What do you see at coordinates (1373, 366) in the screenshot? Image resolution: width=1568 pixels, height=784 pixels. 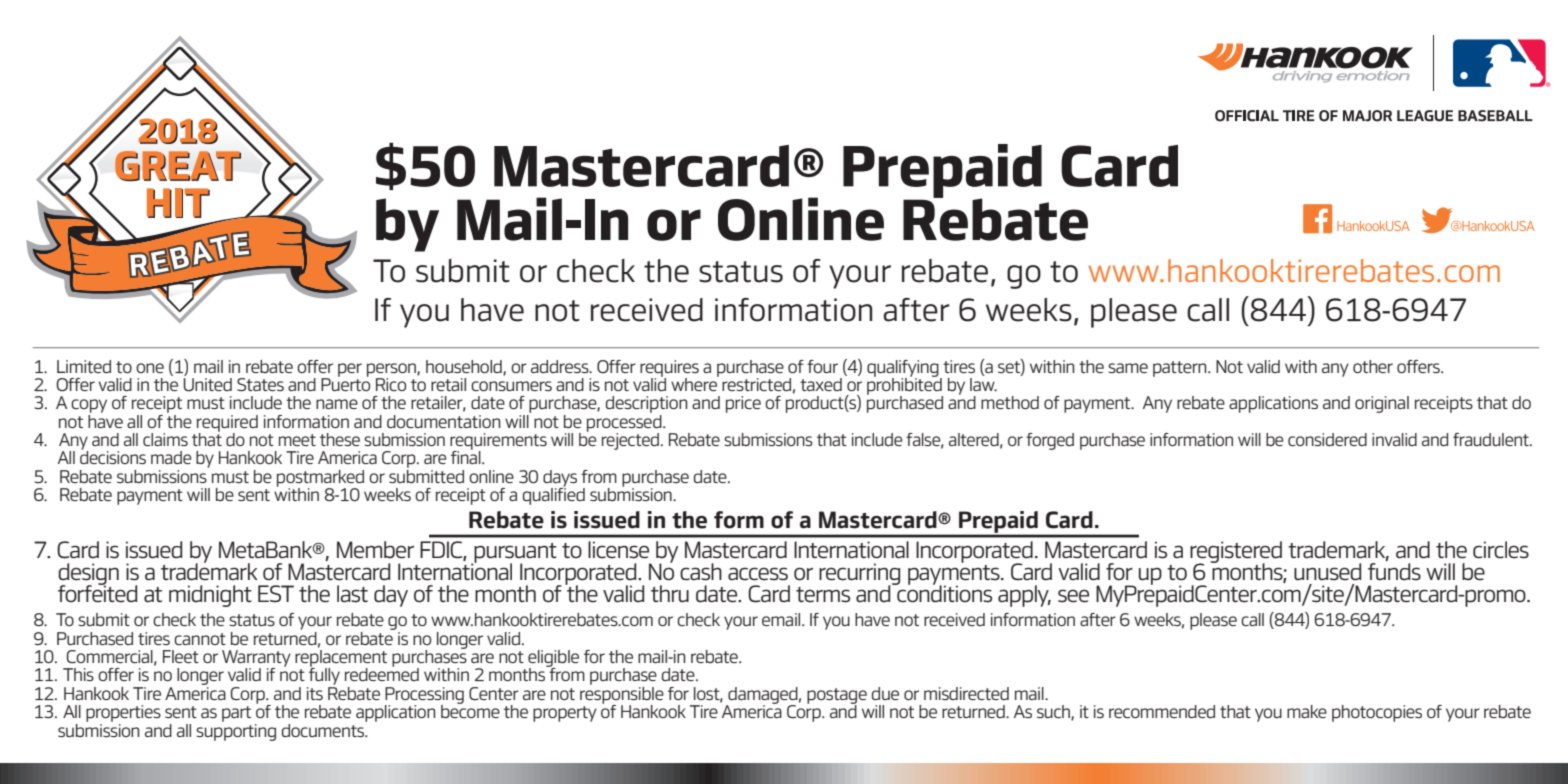 I see `other` at bounding box center [1373, 366].
